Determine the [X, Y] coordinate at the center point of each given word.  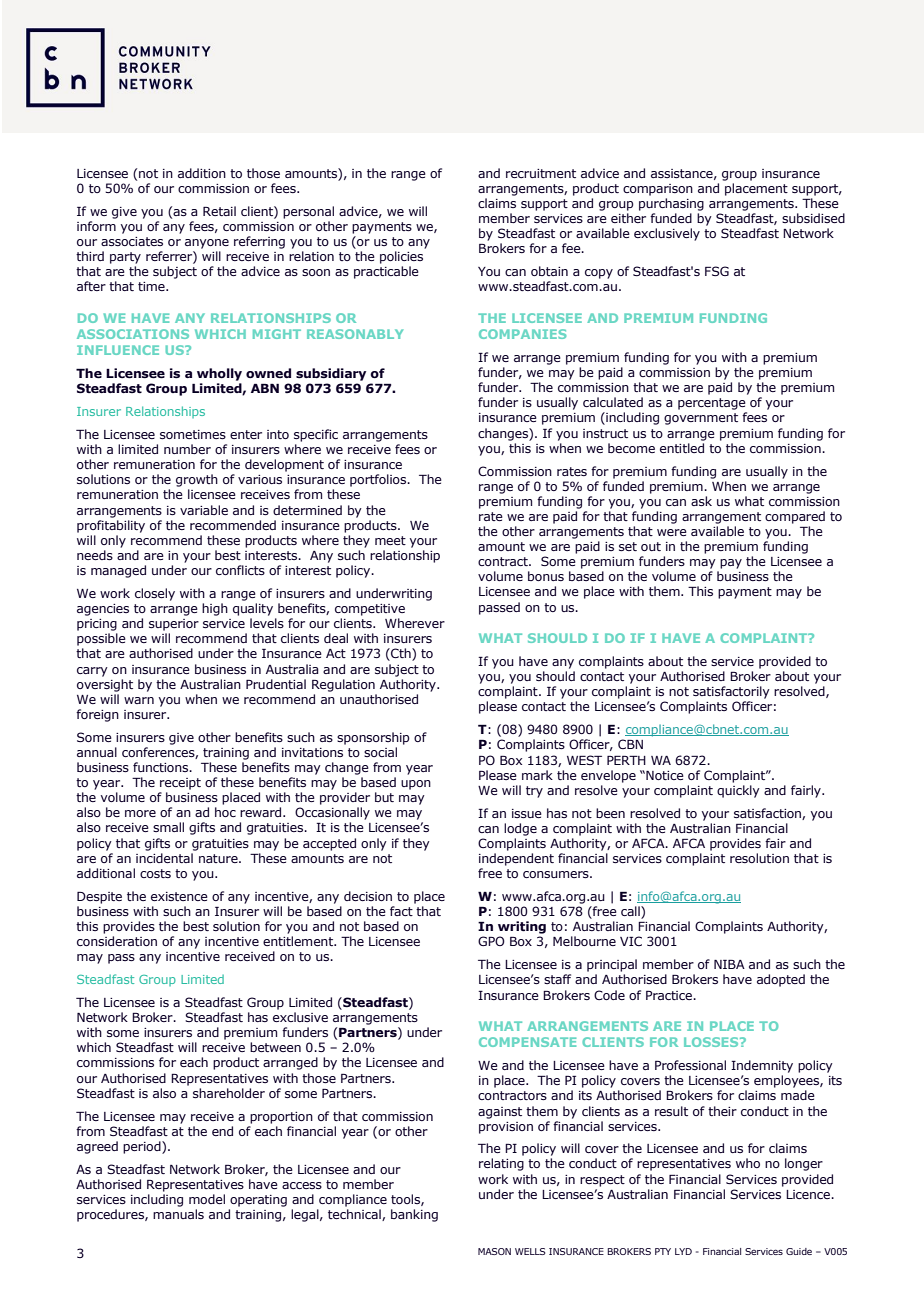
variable [204, 510]
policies [401, 257]
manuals [178, 1214]
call [631, 912]
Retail [219, 211]
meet [390, 540]
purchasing [671, 204]
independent [516, 859]
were [672, 532]
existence [179, 896]
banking [414, 1215]
